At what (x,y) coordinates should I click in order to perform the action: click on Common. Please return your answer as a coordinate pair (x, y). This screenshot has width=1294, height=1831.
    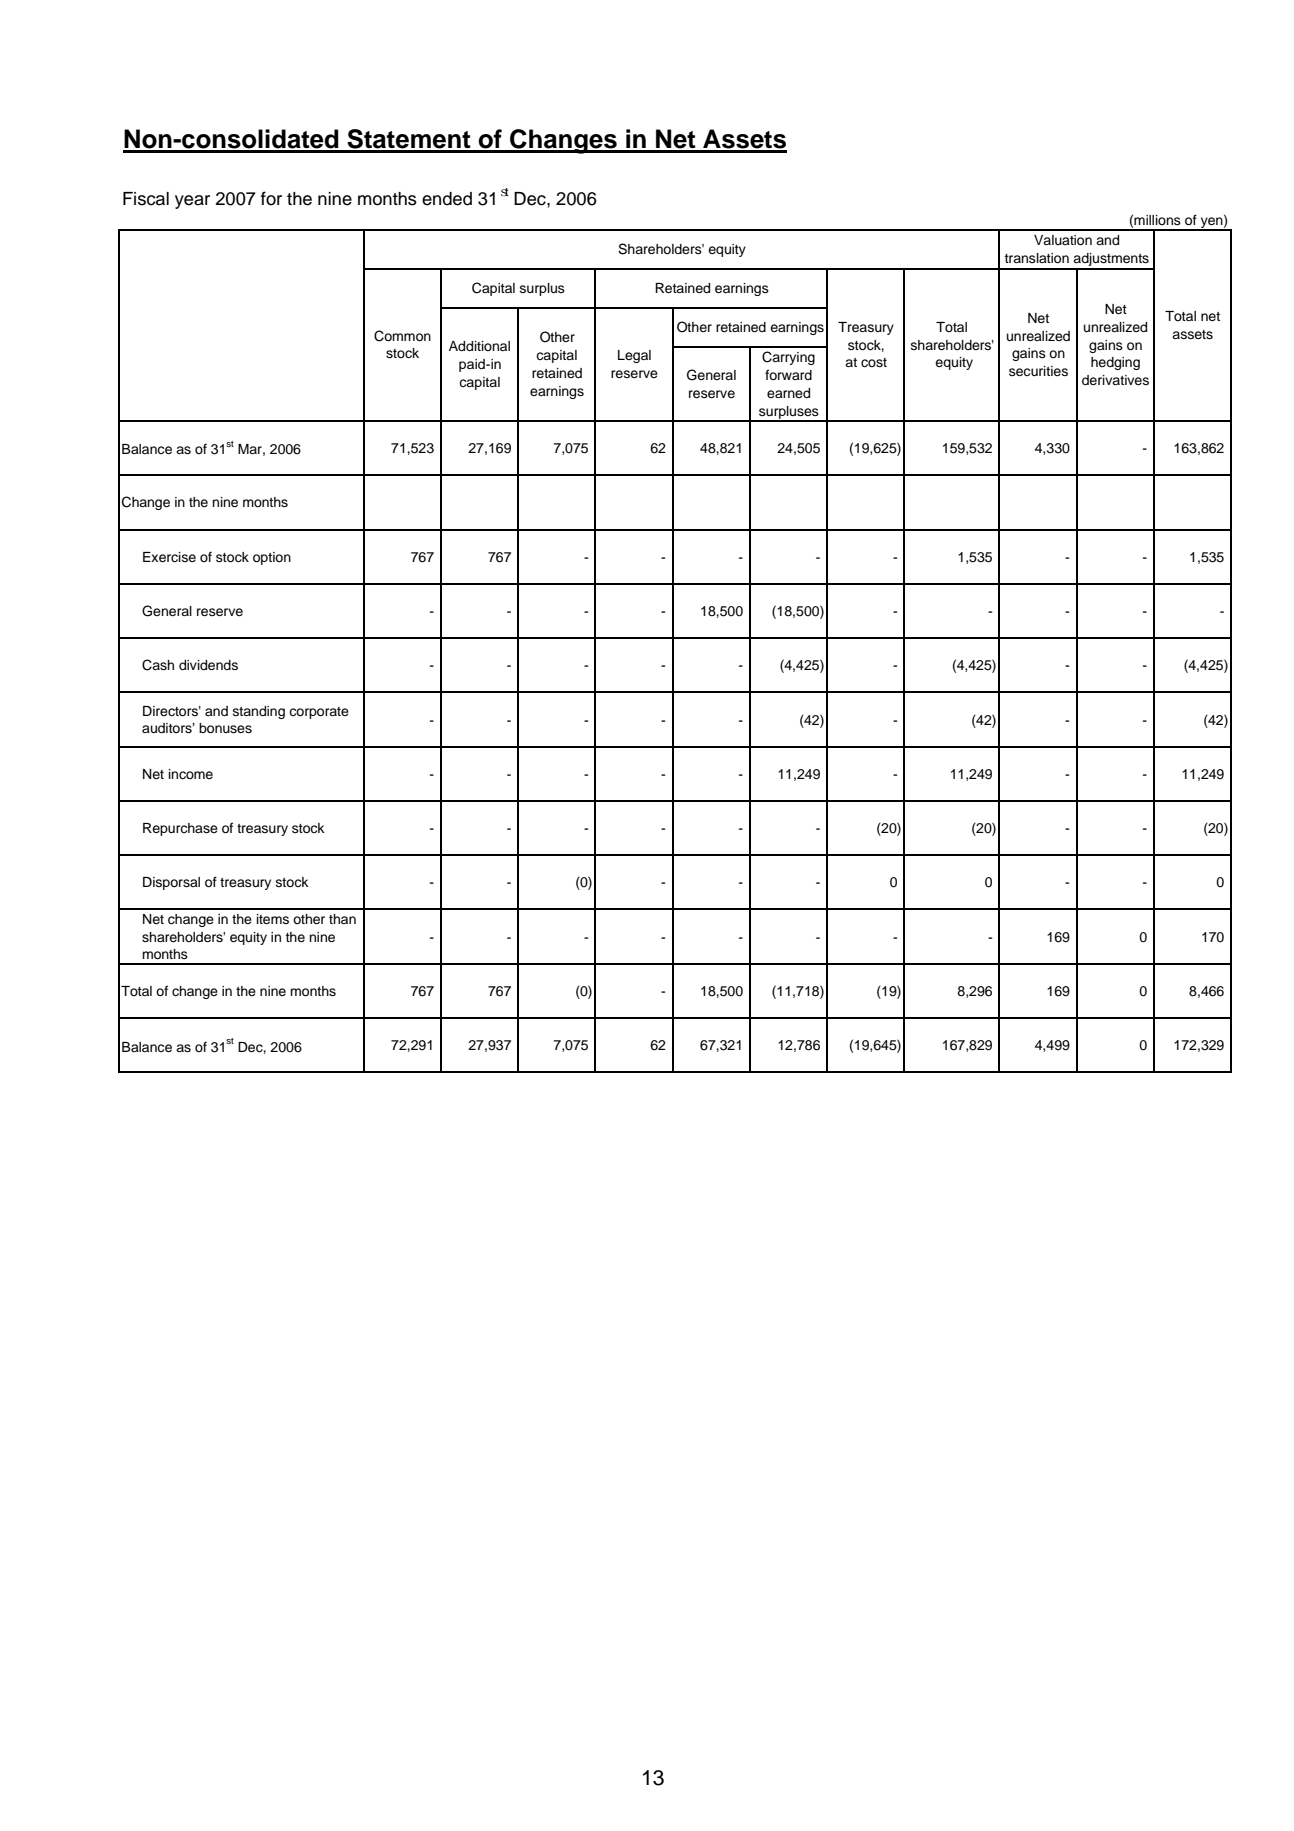
    Looking at the image, I should click on (402, 336).
